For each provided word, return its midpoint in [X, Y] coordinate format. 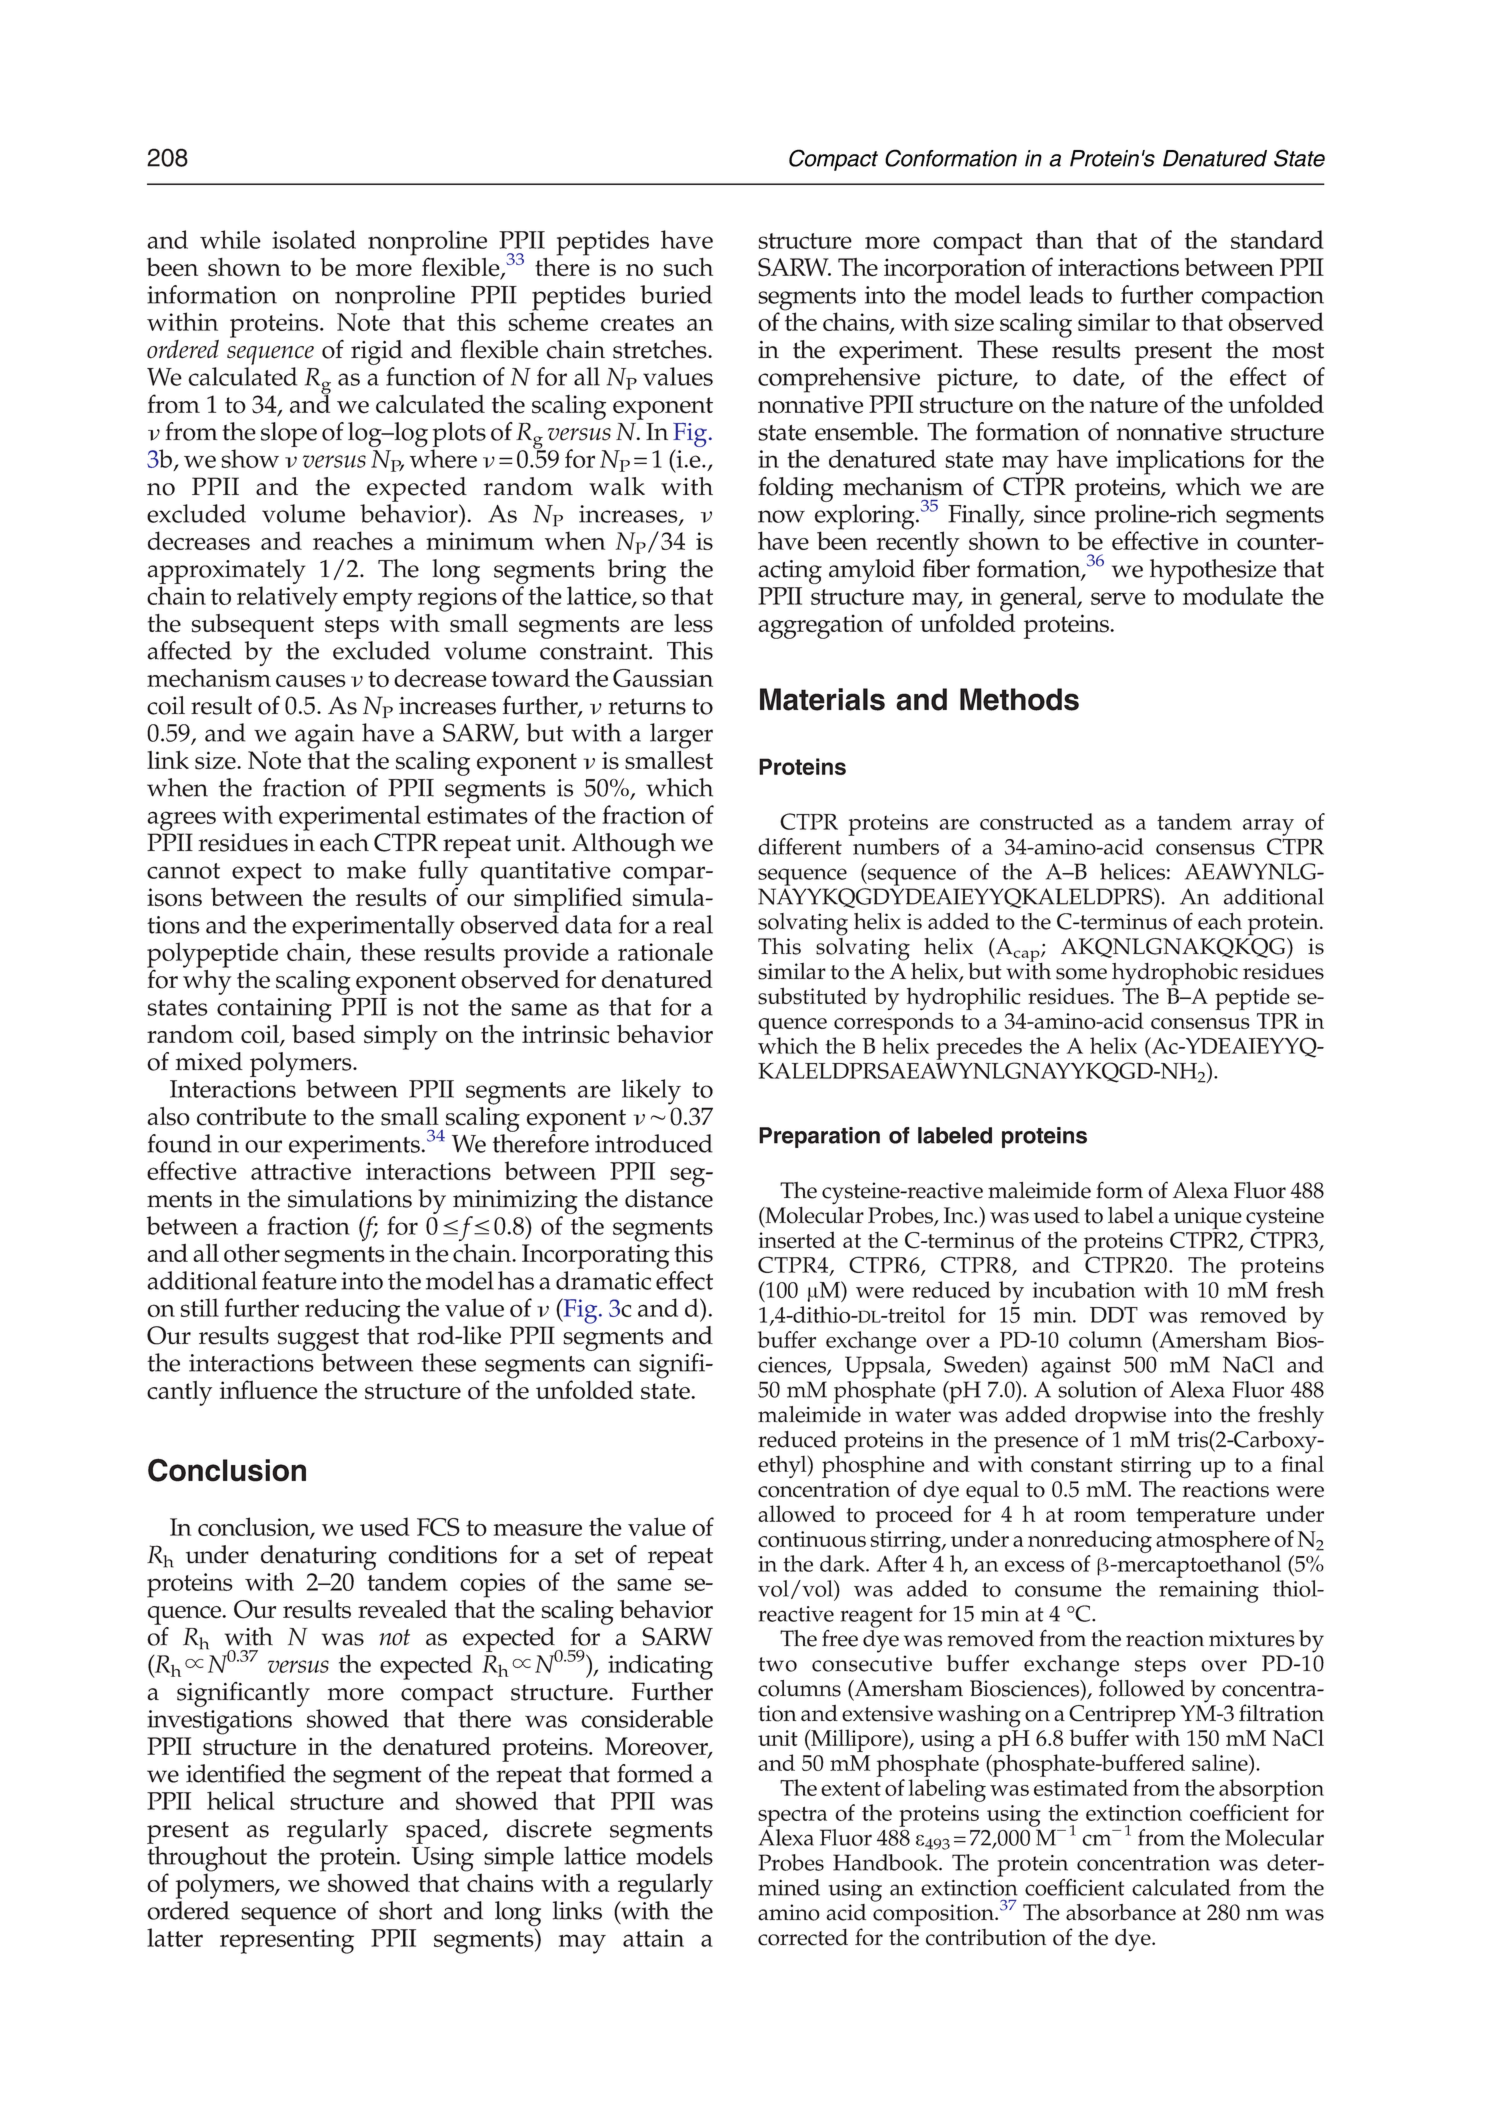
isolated [314, 239]
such [688, 267]
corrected [803, 1937]
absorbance [1121, 1912]
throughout [207, 1860]
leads [1056, 294]
